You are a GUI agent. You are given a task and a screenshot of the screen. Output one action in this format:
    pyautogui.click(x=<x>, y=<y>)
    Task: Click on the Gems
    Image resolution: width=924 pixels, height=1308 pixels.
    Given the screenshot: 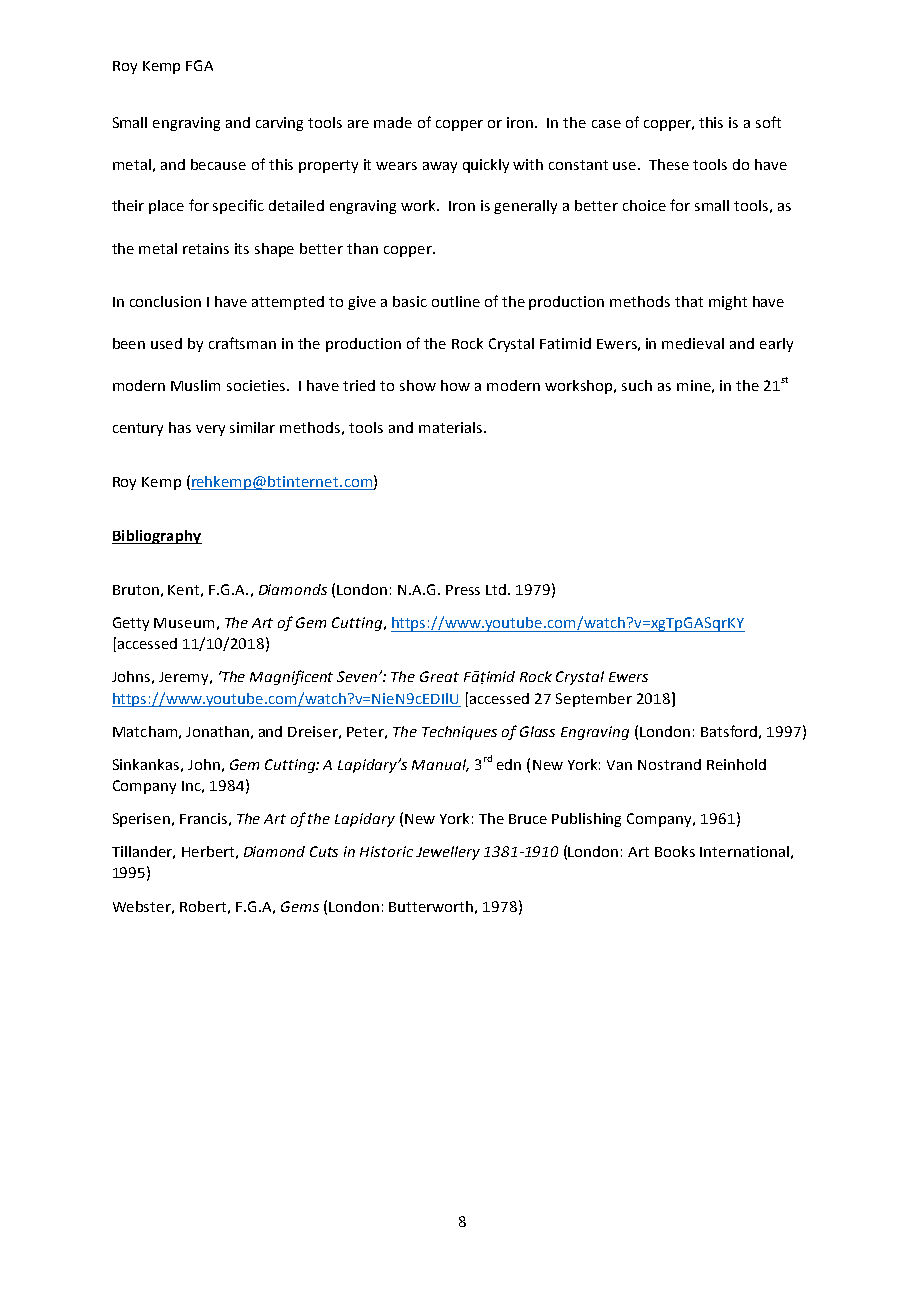 What is the action you would take?
    pyautogui.click(x=300, y=906)
